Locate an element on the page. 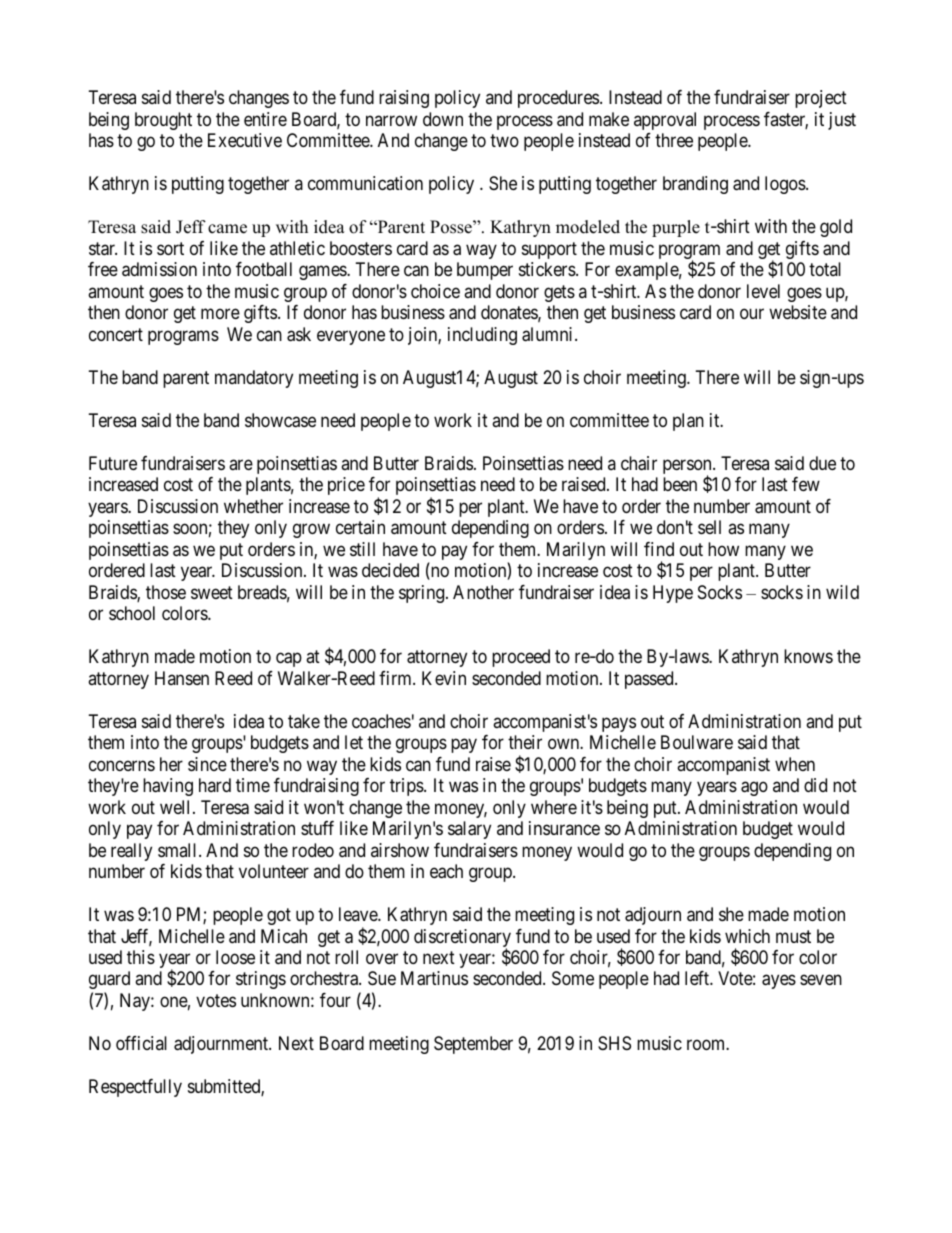 This image has height=1233, width=952. well is located at coordinates (177, 807).
